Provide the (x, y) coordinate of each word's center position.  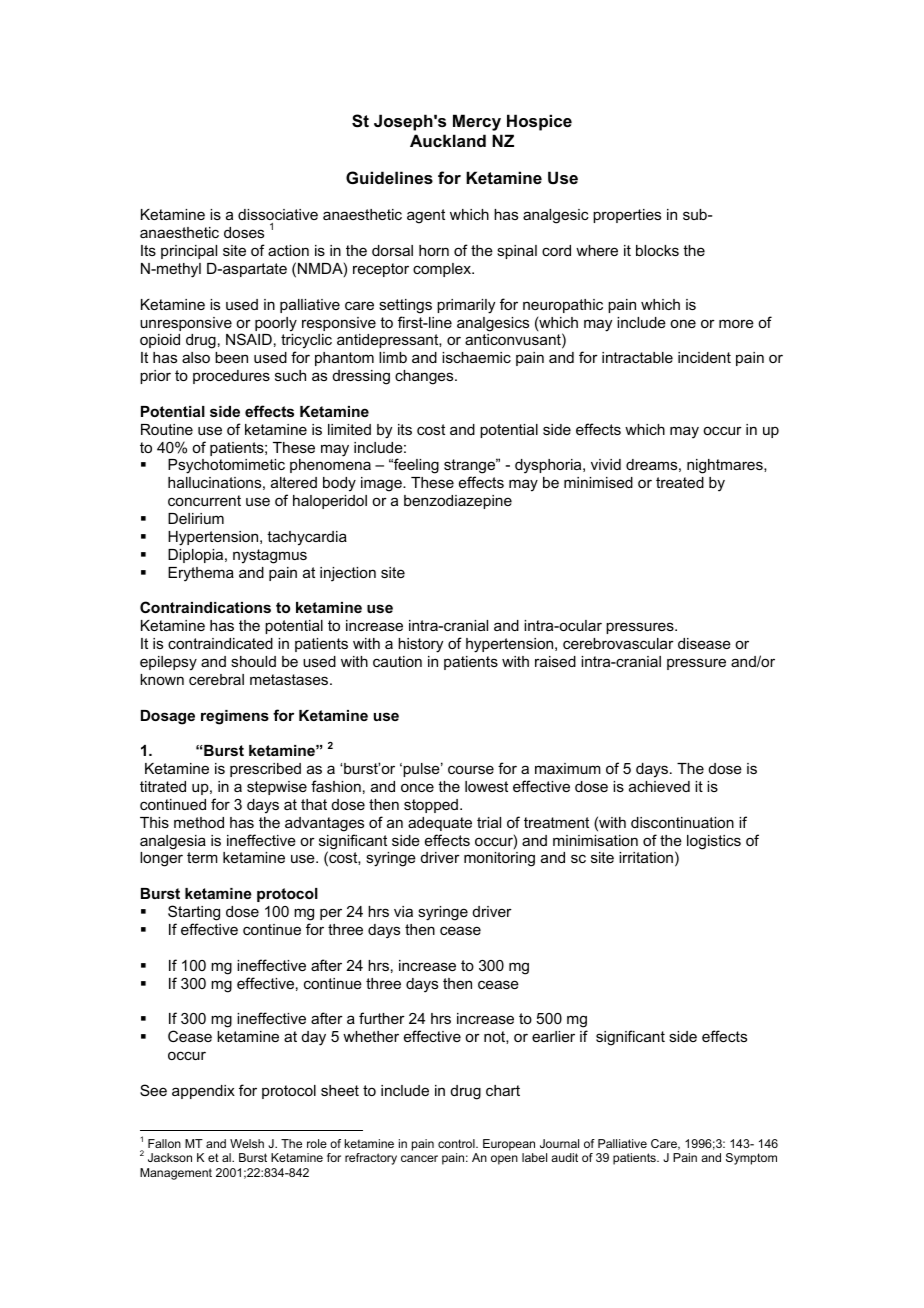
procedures (231, 377)
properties (627, 216)
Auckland (448, 140)
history (420, 645)
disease (704, 643)
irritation (646, 857)
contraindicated (220, 643)
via (403, 911)
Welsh (247, 1143)
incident (704, 357)
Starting (194, 913)
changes (425, 377)
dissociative (278, 216)
